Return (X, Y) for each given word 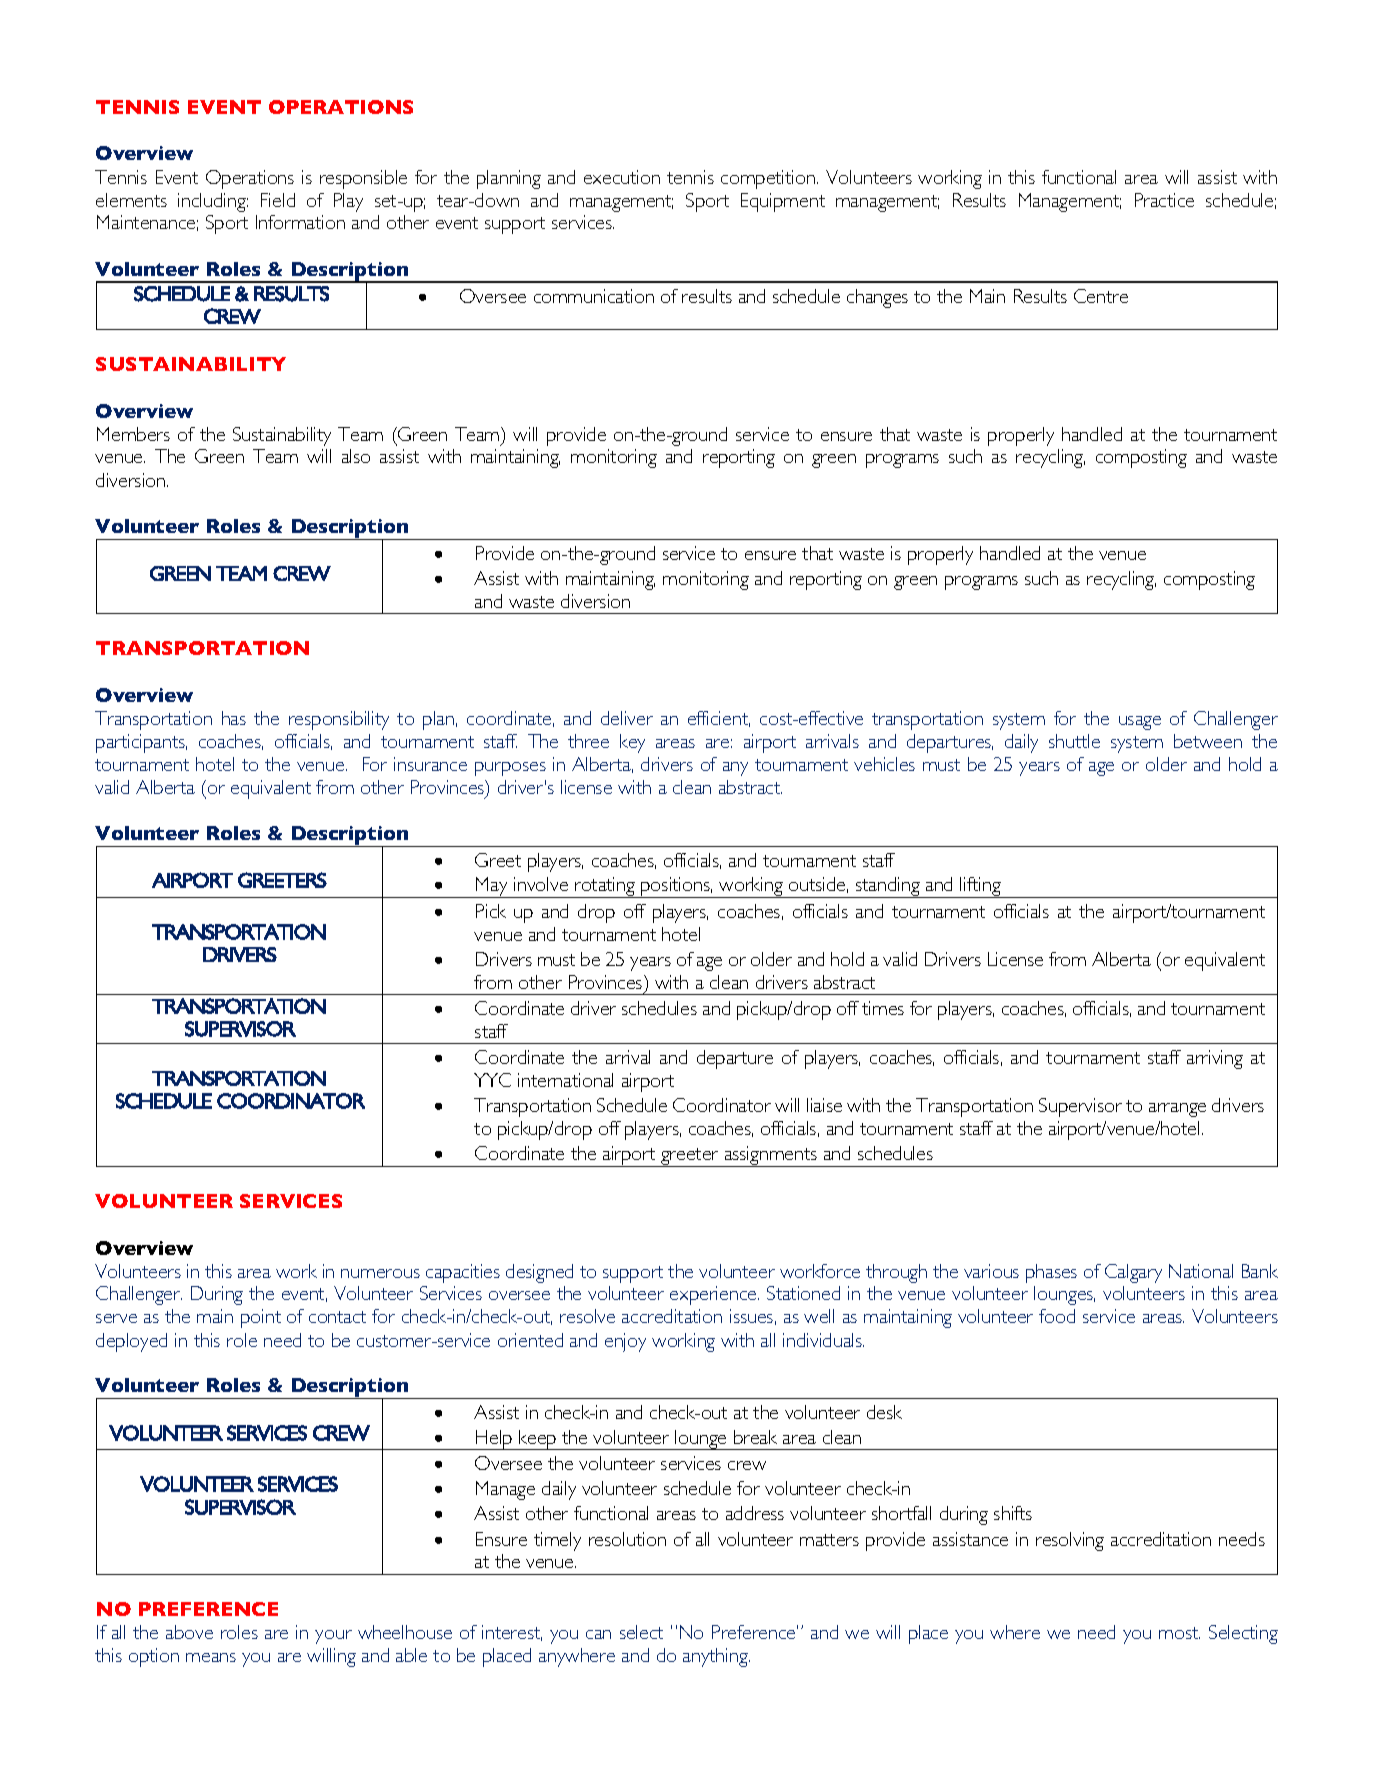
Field (278, 200)
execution (622, 177)
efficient (719, 719)
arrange (1177, 1110)
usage (1140, 723)
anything (716, 1657)
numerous (380, 1273)
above (189, 1632)
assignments (771, 1156)
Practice (1164, 200)
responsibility (339, 720)
